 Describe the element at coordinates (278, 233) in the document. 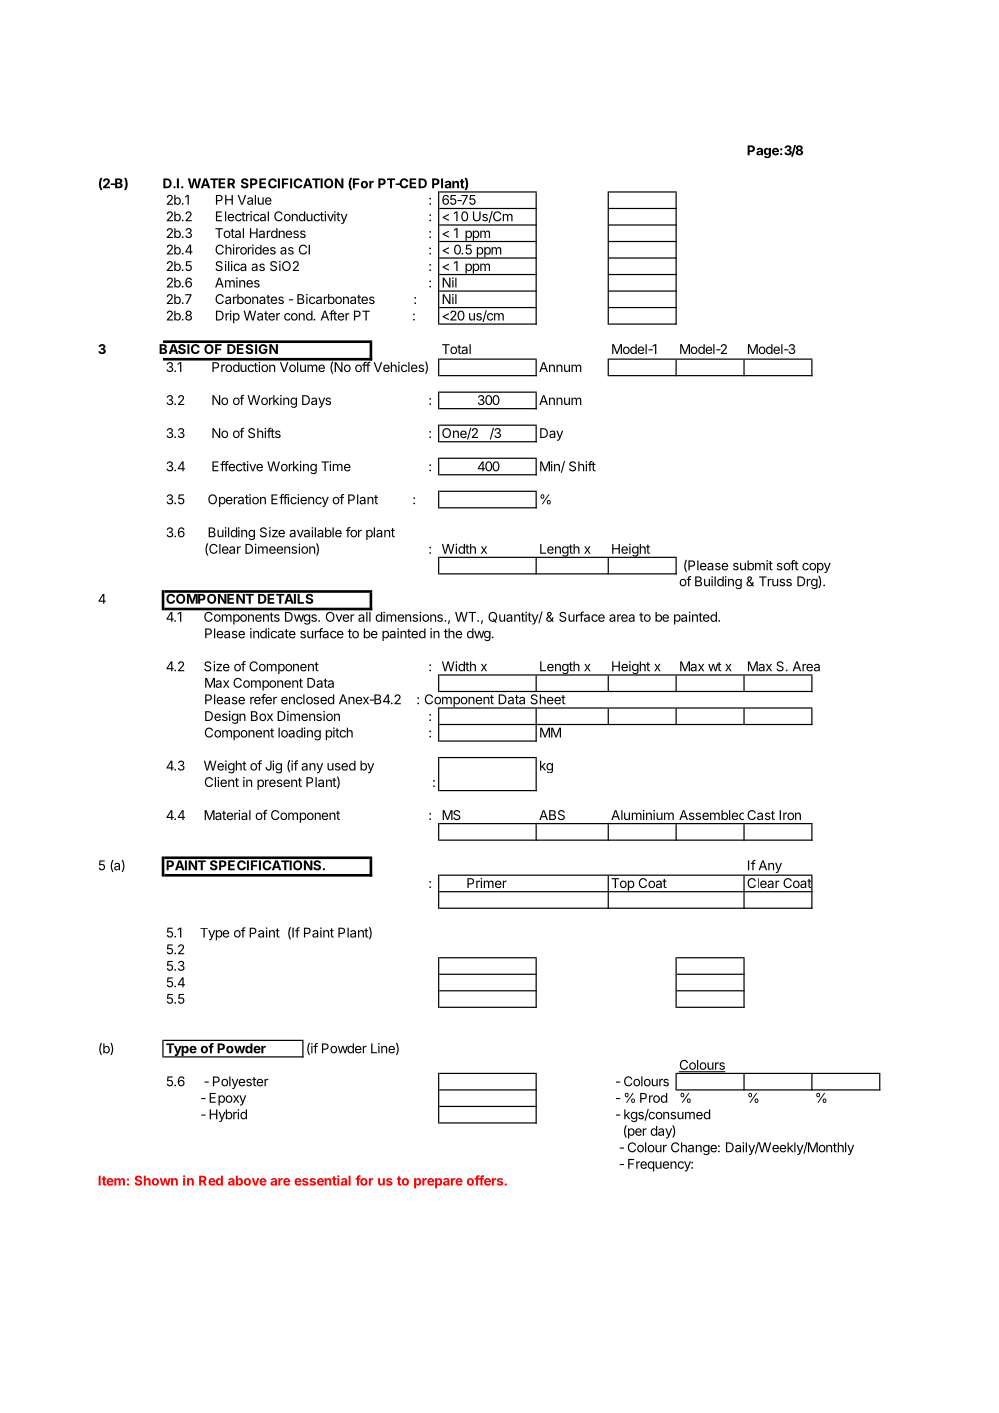

I see `Hardness` at that location.
